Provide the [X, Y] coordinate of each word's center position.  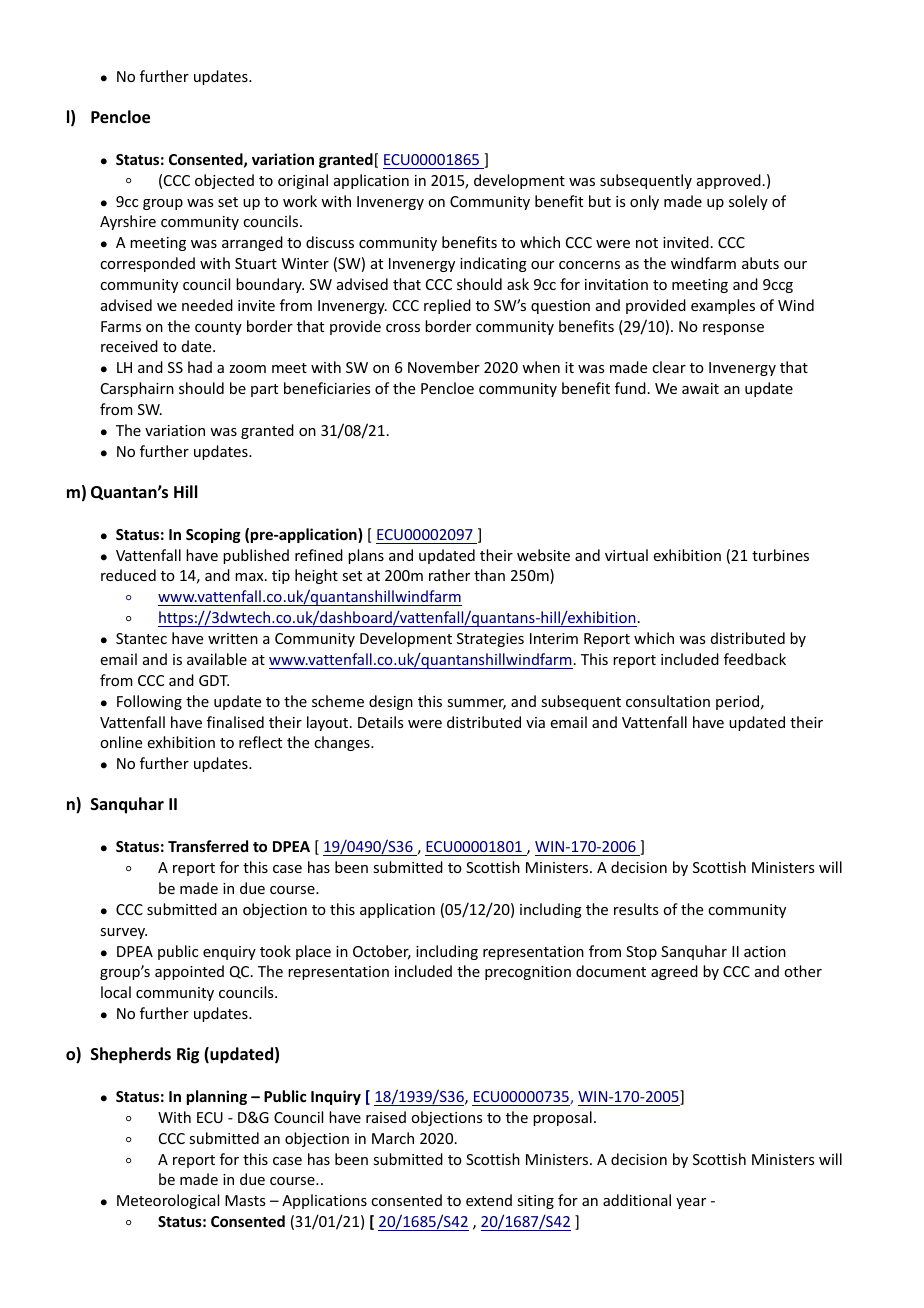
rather [449, 575]
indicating [493, 264]
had [200, 367]
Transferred [208, 846]
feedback [755, 659]
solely [748, 202]
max [250, 577]
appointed [189, 972]
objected [224, 181]
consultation [668, 701]
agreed [674, 972]
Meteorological [168, 1201]
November [444, 367]
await [700, 388]
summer [476, 704]
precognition [528, 973]
